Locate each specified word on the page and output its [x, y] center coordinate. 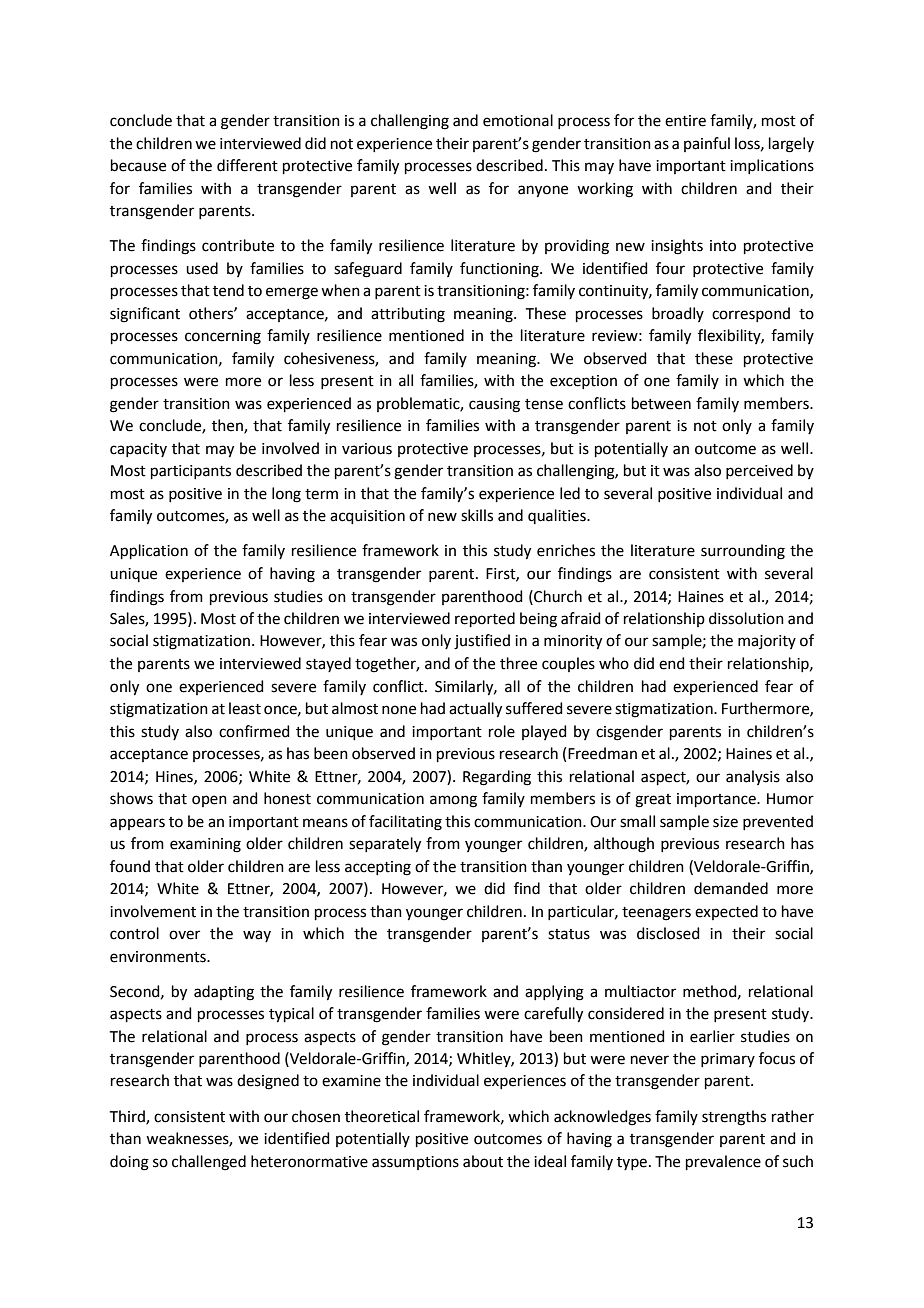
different [247, 165]
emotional [518, 120]
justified [482, 642]
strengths [734, 1118]
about [483, 1161]
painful [707, 144]
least [245, 708]
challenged [209, 1163]
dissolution [746, 618]
